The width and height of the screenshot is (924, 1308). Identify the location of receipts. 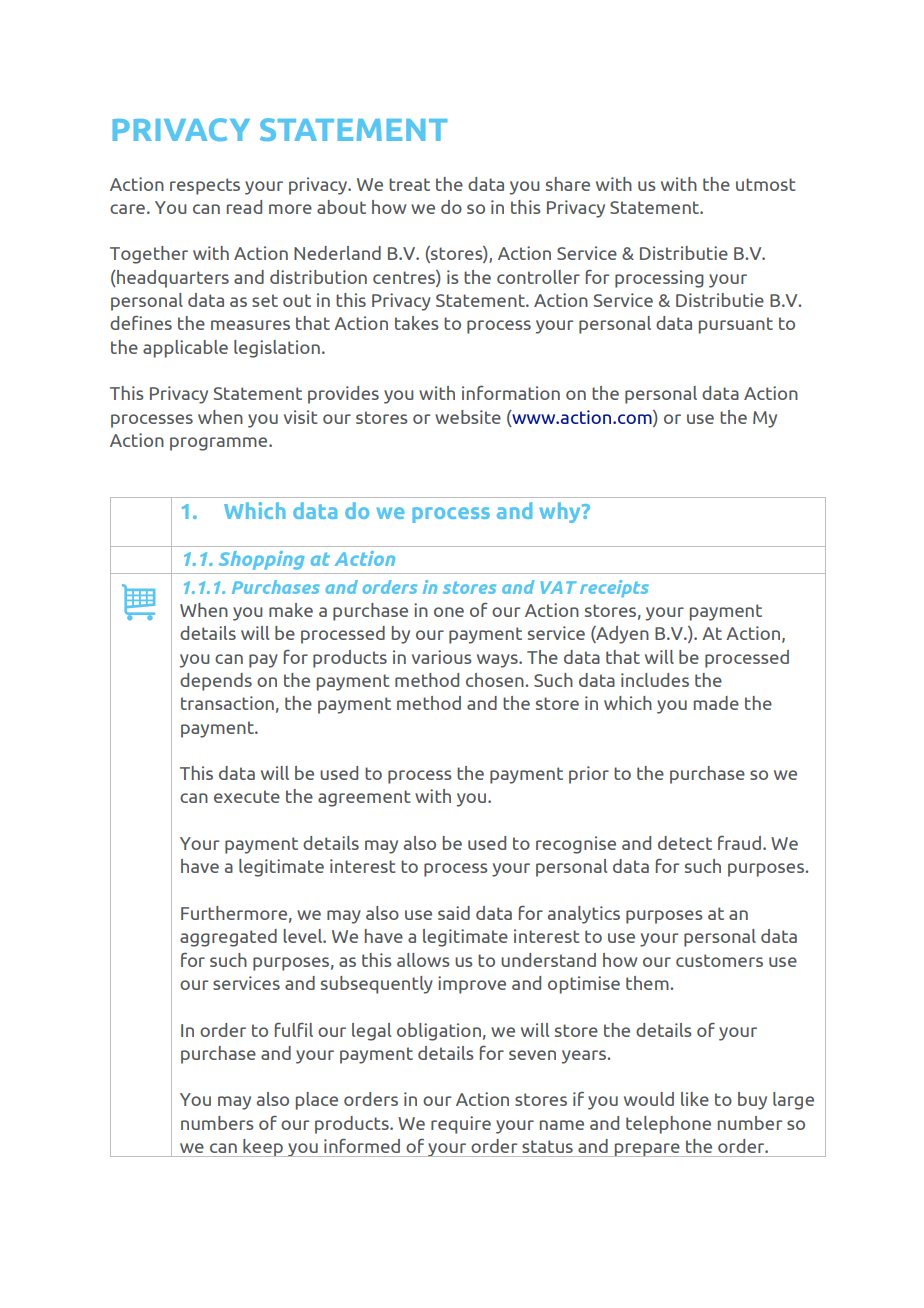
(614, 588).
